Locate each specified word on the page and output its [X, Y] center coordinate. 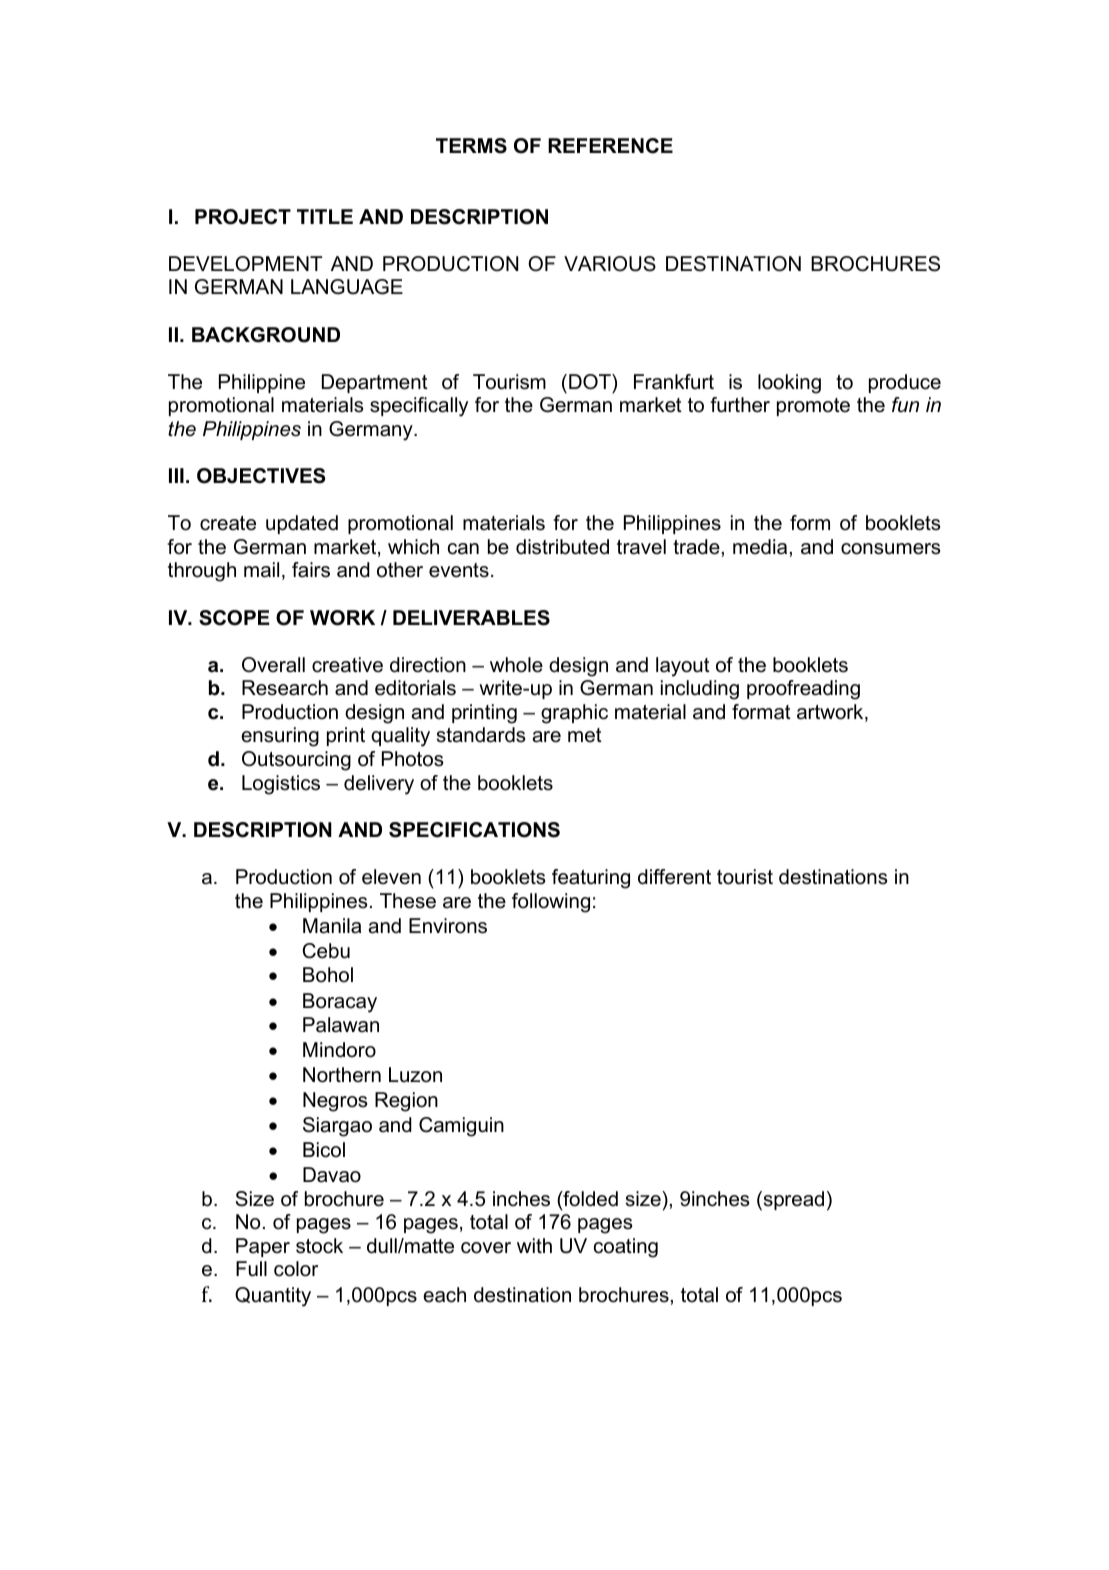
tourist [745, 877]
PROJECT [243, 217]
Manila [332, 926]
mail [261, 570]
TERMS [471, 146]
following [551, 903]
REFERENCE [610, 146]
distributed [562, 547]
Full [251, 1269]
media [760, 547]
